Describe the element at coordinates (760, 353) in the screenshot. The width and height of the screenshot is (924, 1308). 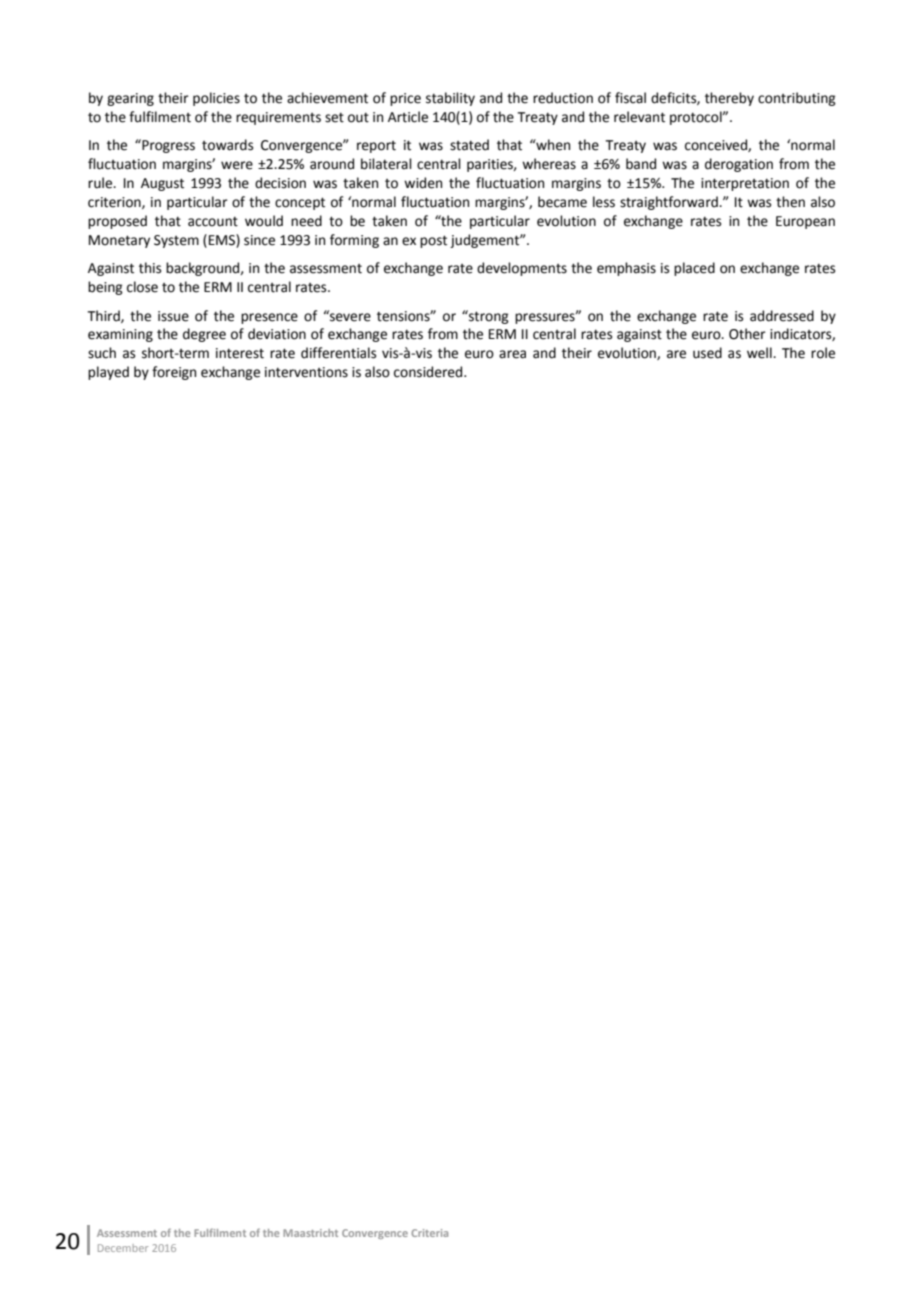
I see `well` at that location.
